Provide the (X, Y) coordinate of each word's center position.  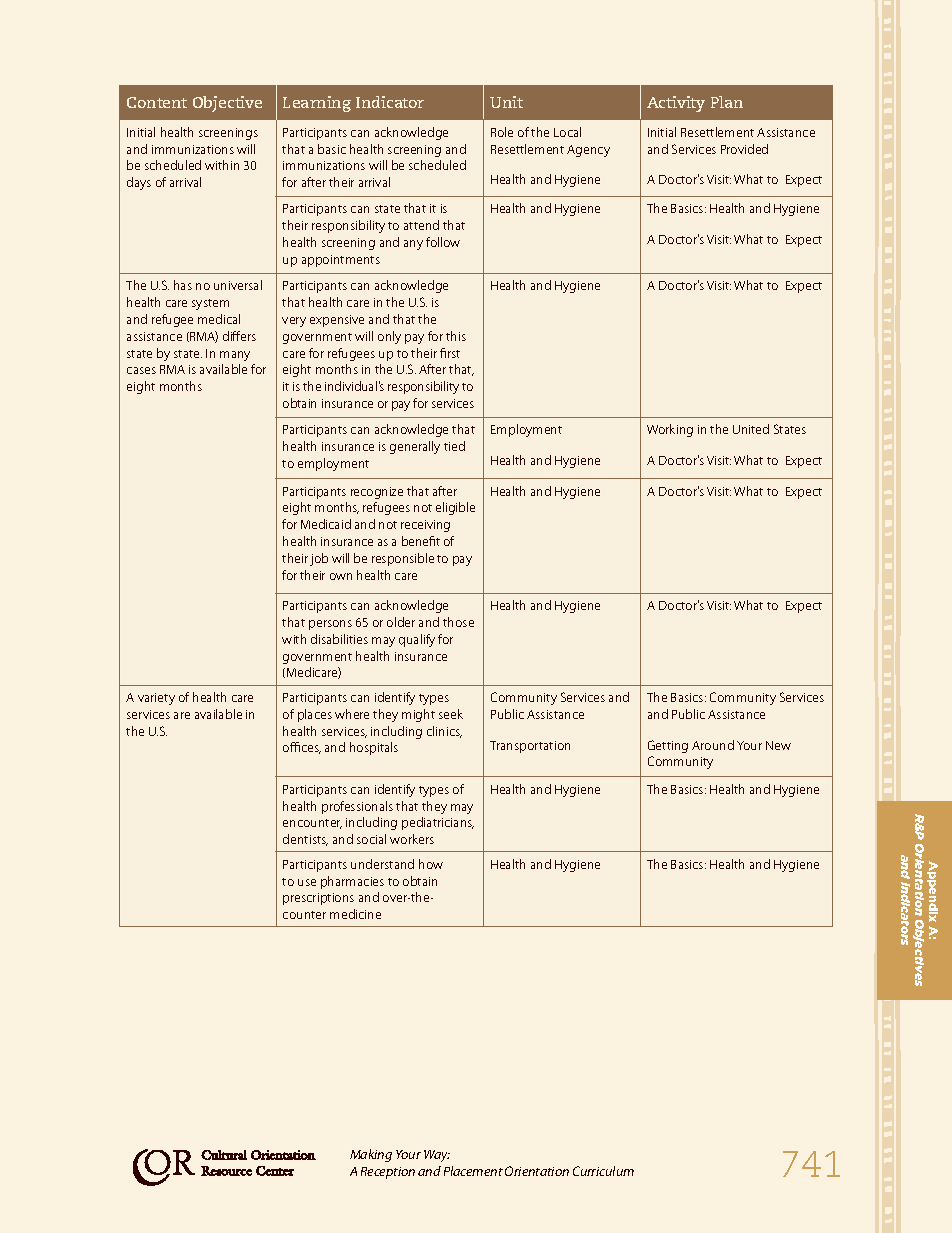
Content (157, 102)
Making (371, 1155)
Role (502, 132)
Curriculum (603, 1171)
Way (437, 1156)
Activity (676, 104)
